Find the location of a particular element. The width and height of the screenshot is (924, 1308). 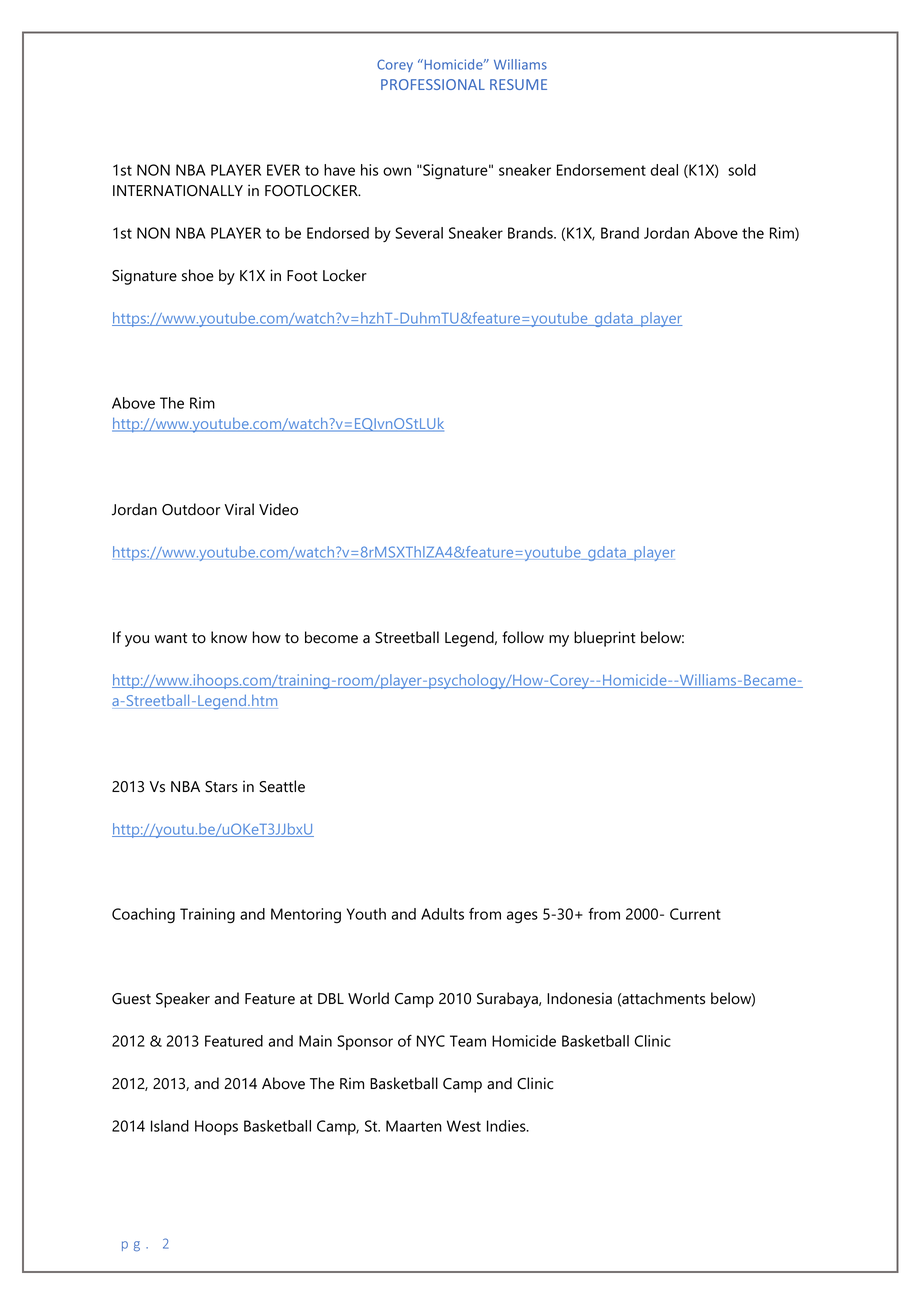

PROFESSIONAL is located at coordinates (433, 84).
